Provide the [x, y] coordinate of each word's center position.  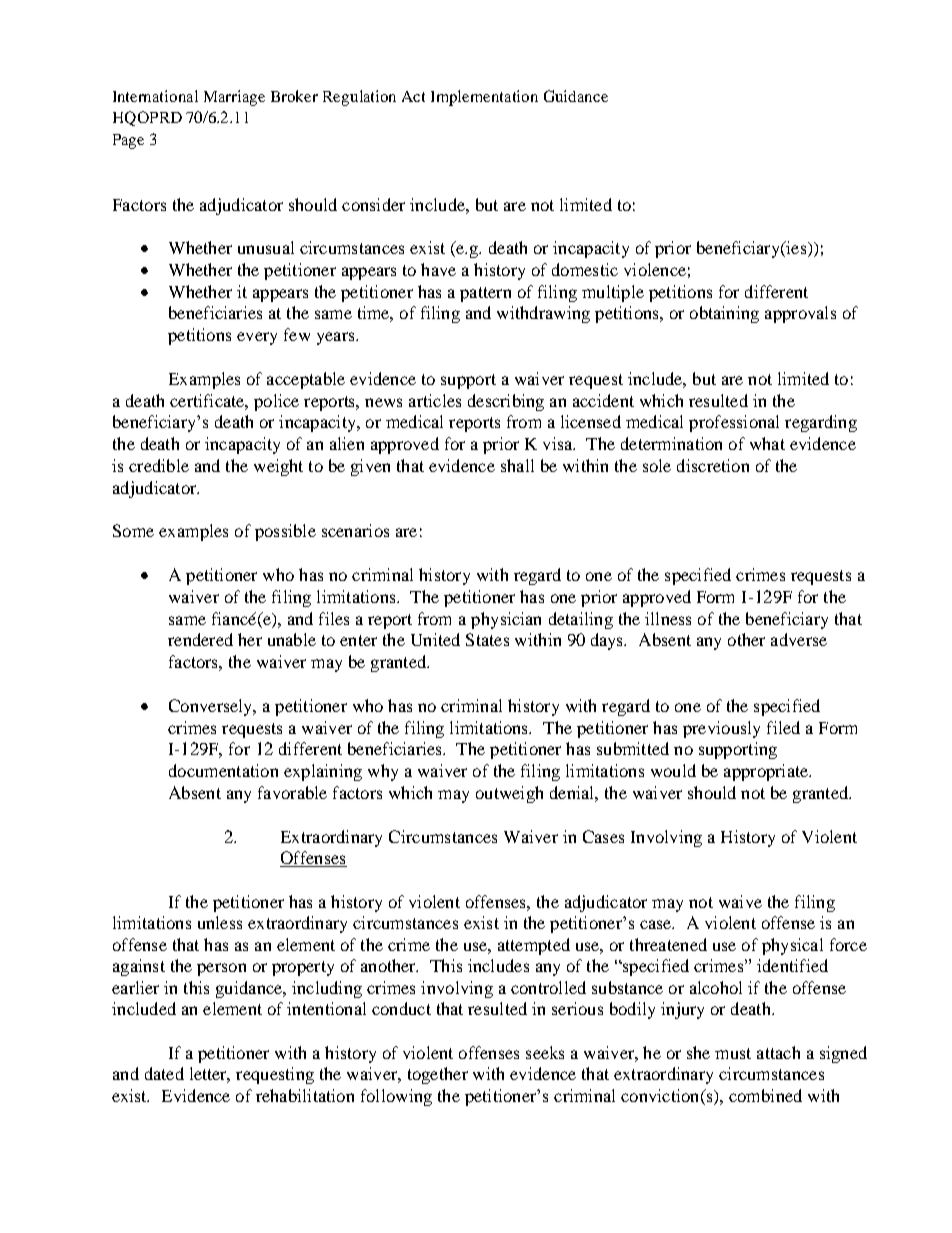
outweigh [509, 794]
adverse [799, 639]
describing [506, 402]
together [438, 1075]
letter [210, 1075]
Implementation [484, 98]
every [257, 338]
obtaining [724, 314]
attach [778, 1052]
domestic [585, 269]
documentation [223, 770]
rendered [200, 639]
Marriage [234, 98]
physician [506, 620]
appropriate [767, 772]
